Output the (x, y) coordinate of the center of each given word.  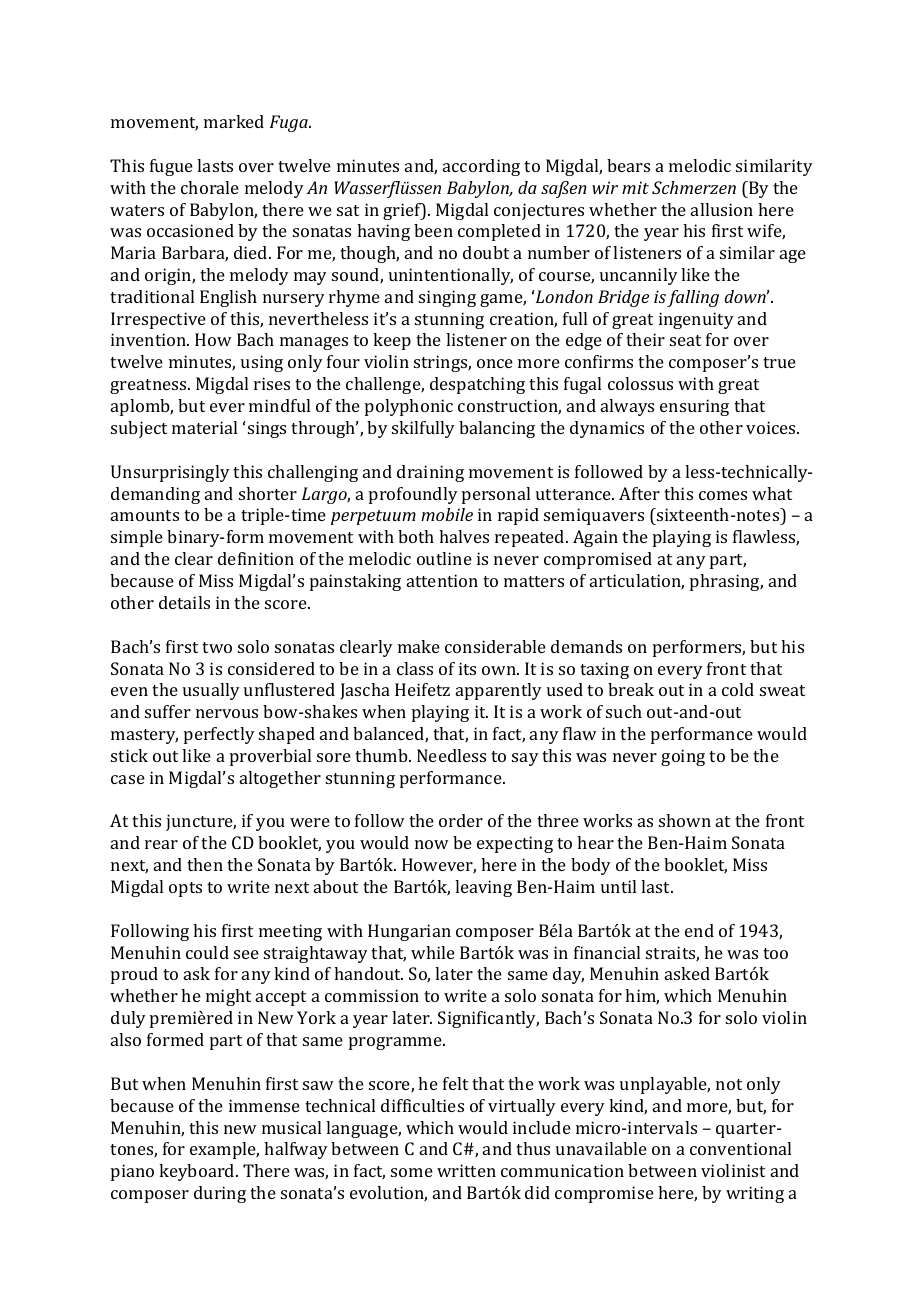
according (481, 167)
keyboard (198, 1172)
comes (723, 495)
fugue (171, 167)
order (461, 820)
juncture (201, 822)
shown (685, 820)
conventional (740, 1148)
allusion (722, 209)
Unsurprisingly (170, 473)
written (466, 1170)
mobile (447, 514)
